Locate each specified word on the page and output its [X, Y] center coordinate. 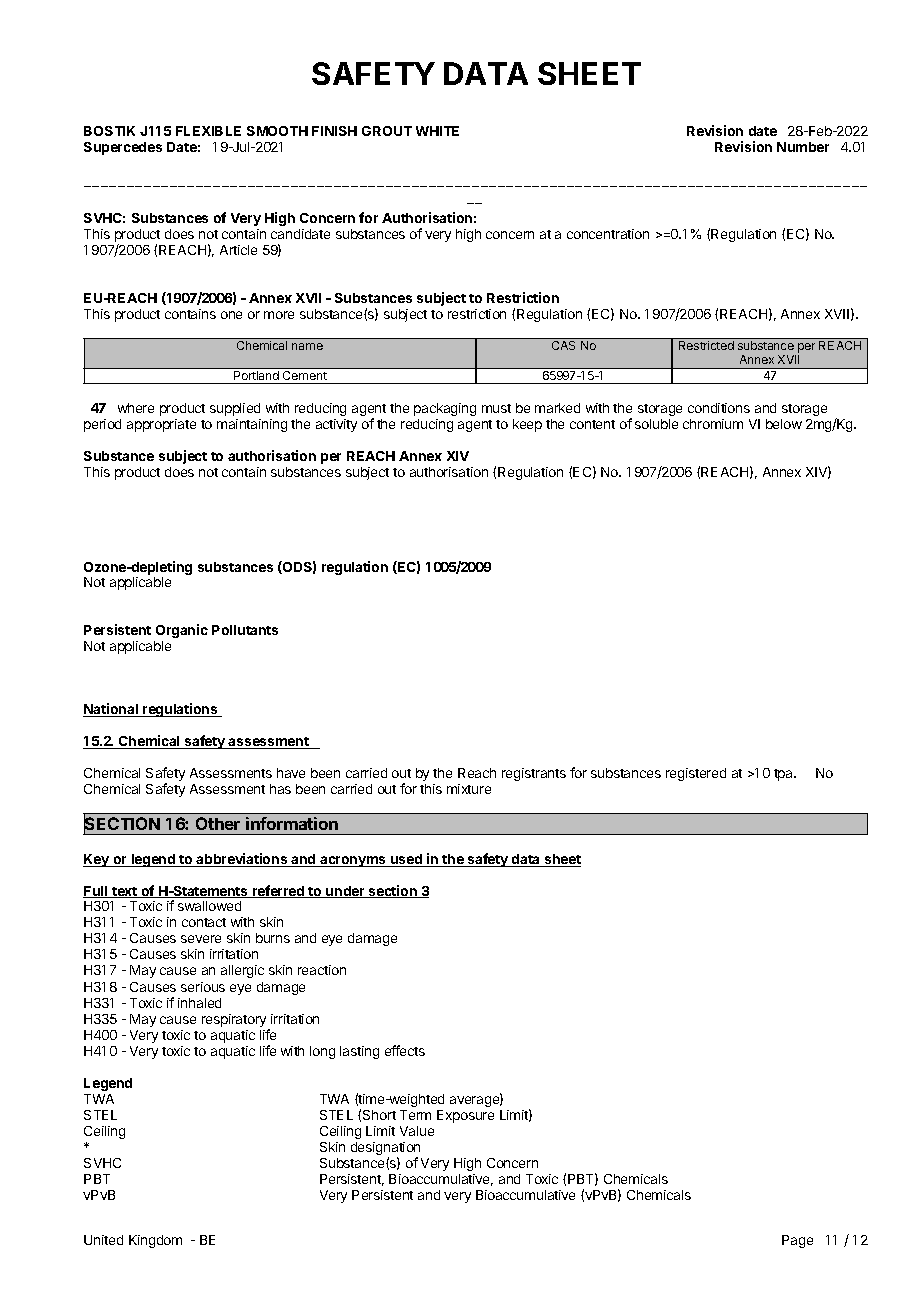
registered [696, 774]
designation [385, 1150]
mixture [469, 789]
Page [797, 1241]
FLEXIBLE [208, 131]
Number [803, 147]
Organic [182, 631]
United [103, 1240]
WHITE [437, 131]
